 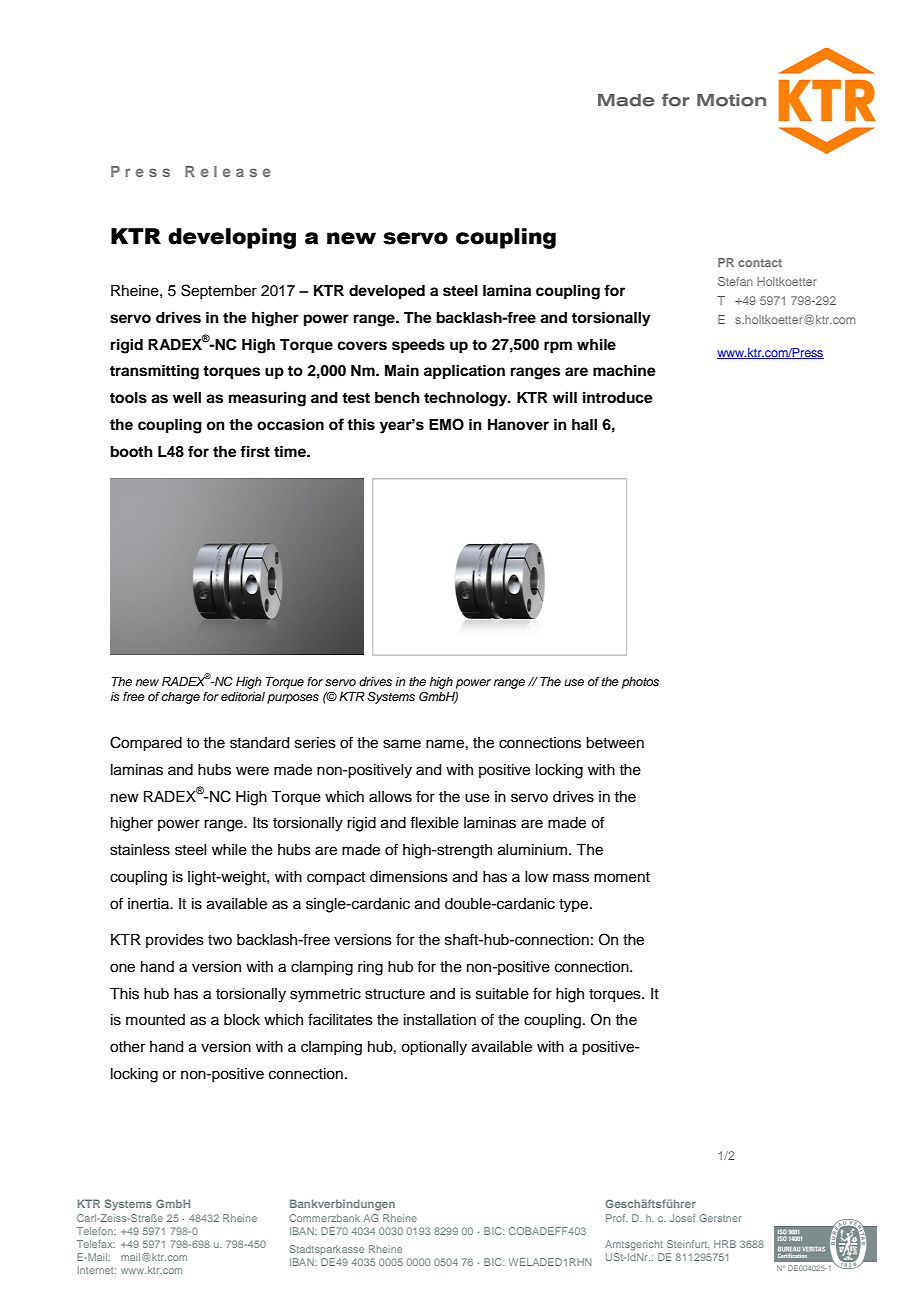 What do you see at coordinates (402, 744) in the screenshot?
I see `same` at bounding box center [402, 744].
